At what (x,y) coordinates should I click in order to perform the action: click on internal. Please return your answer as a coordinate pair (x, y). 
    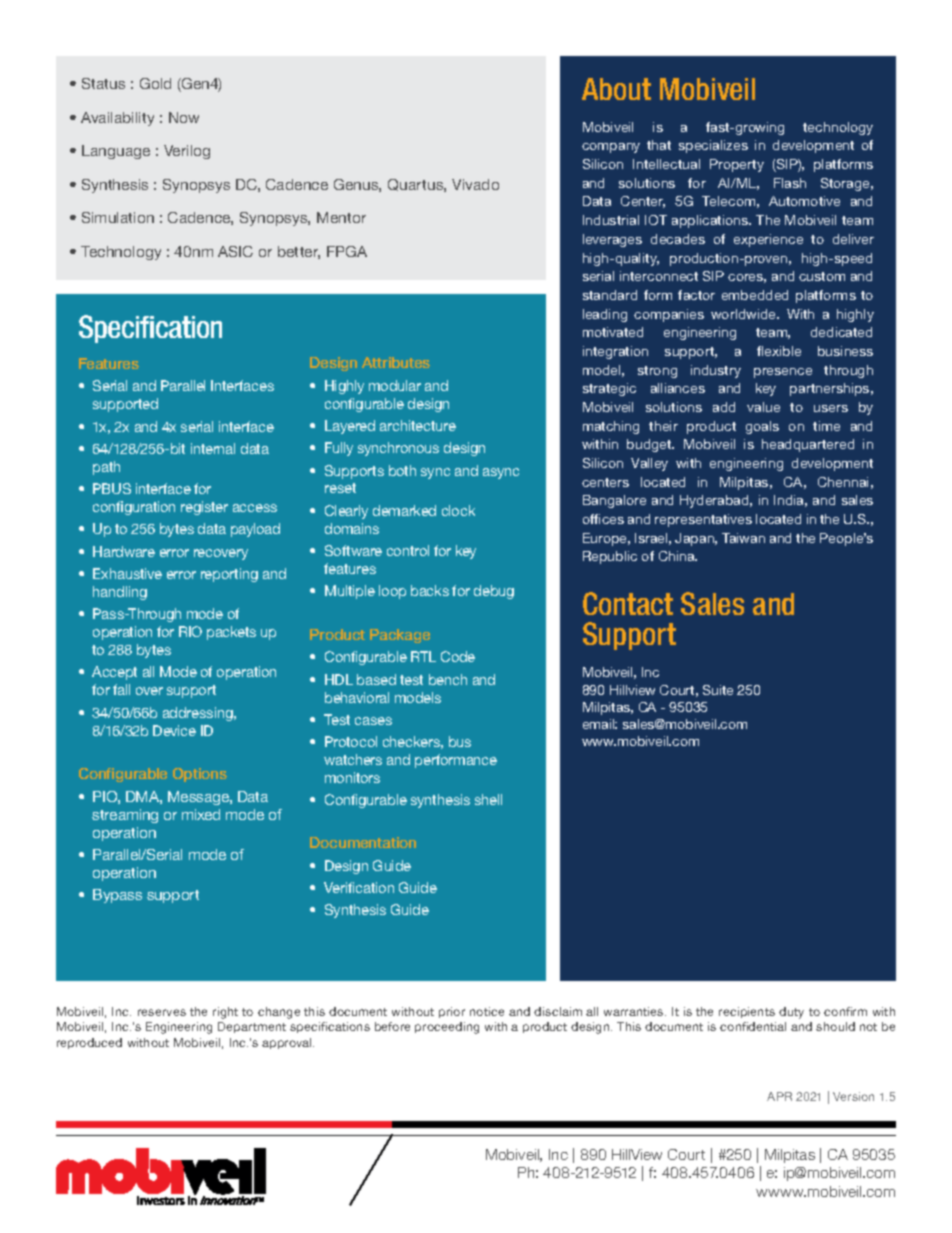
    Looking at the image, I should click on (213, 448).
